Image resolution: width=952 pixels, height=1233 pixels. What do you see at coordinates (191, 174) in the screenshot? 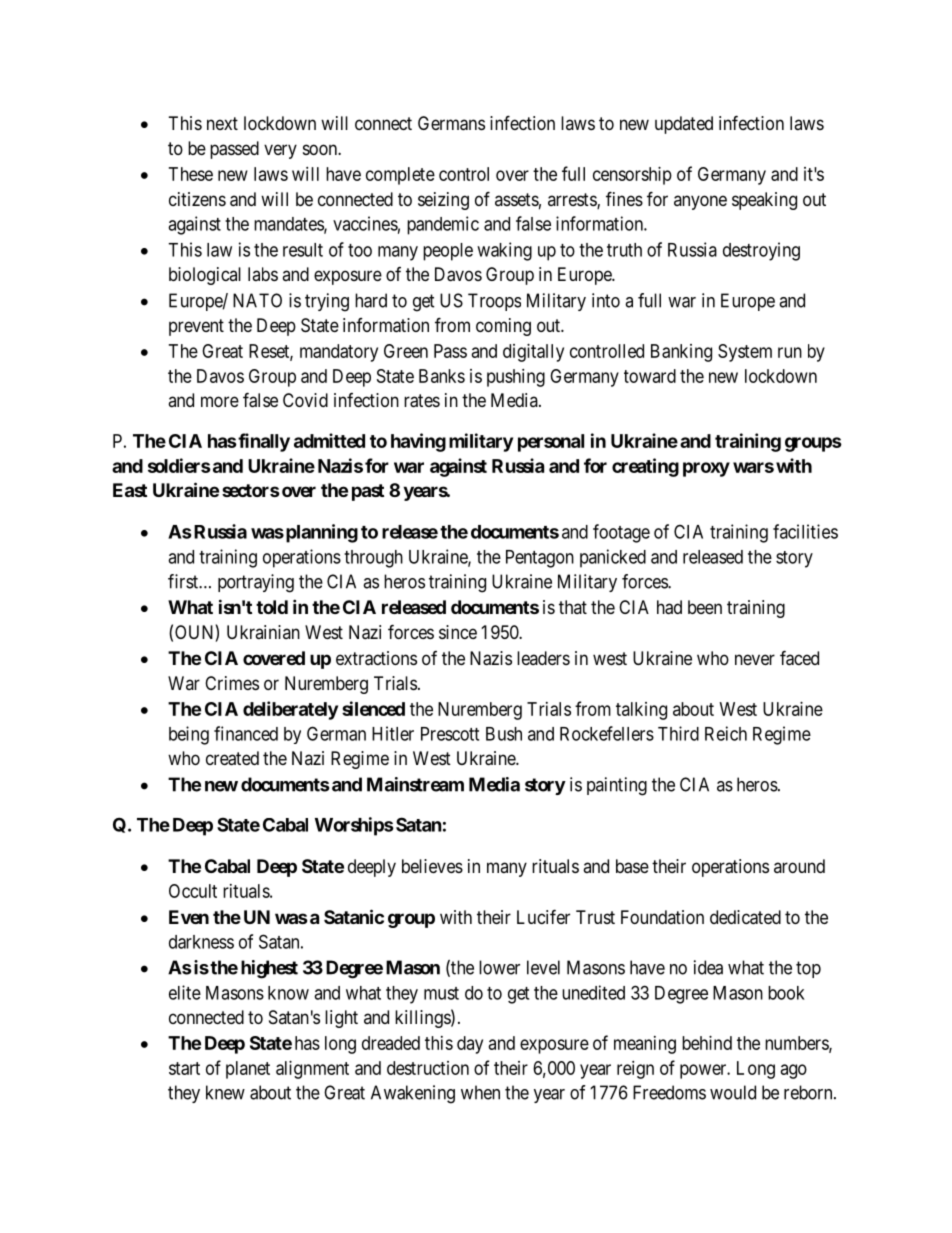
I see `These` at bounding box center [191, 174].
